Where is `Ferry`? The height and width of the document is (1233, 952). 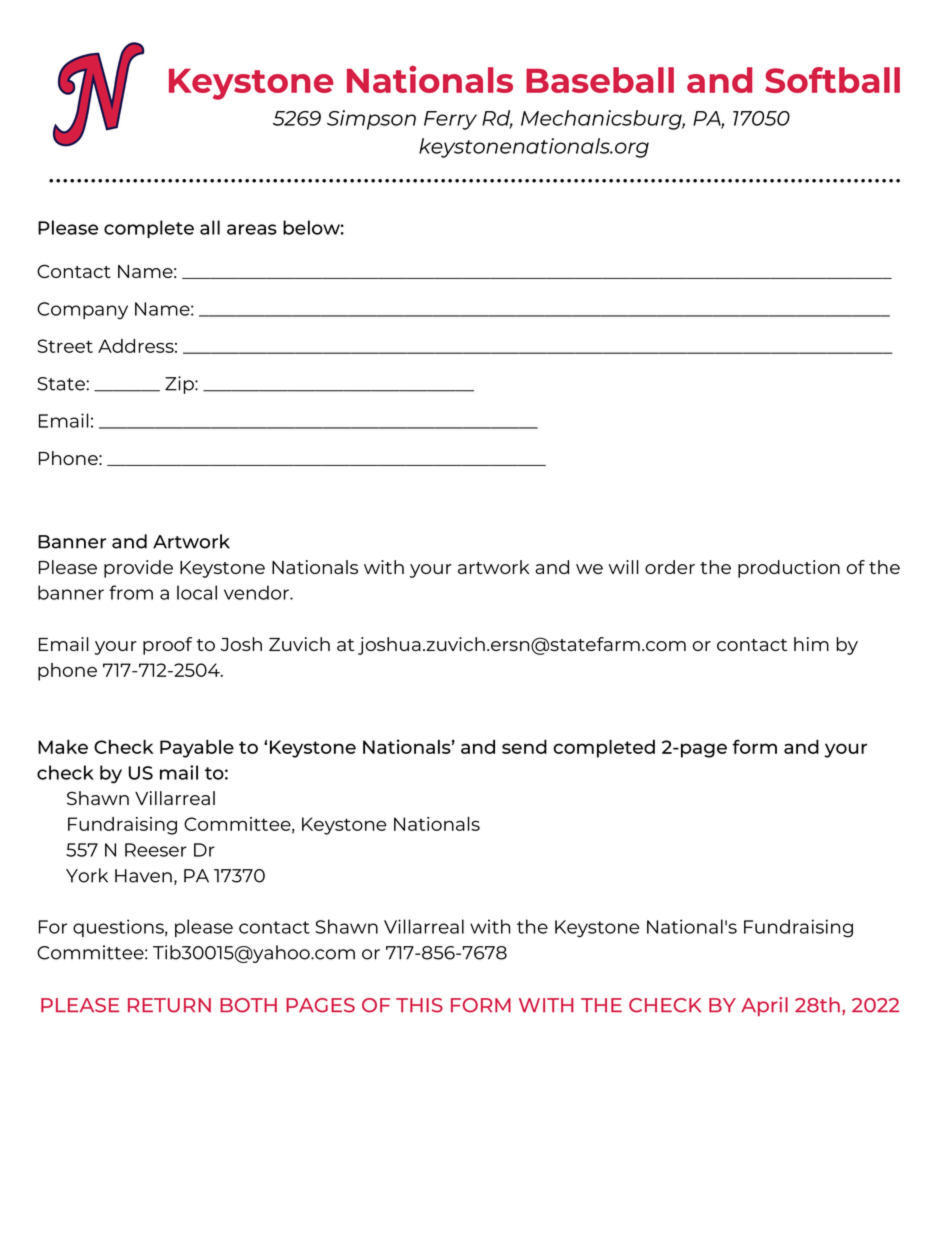
Ferry is located at coordinates (450, 120).
